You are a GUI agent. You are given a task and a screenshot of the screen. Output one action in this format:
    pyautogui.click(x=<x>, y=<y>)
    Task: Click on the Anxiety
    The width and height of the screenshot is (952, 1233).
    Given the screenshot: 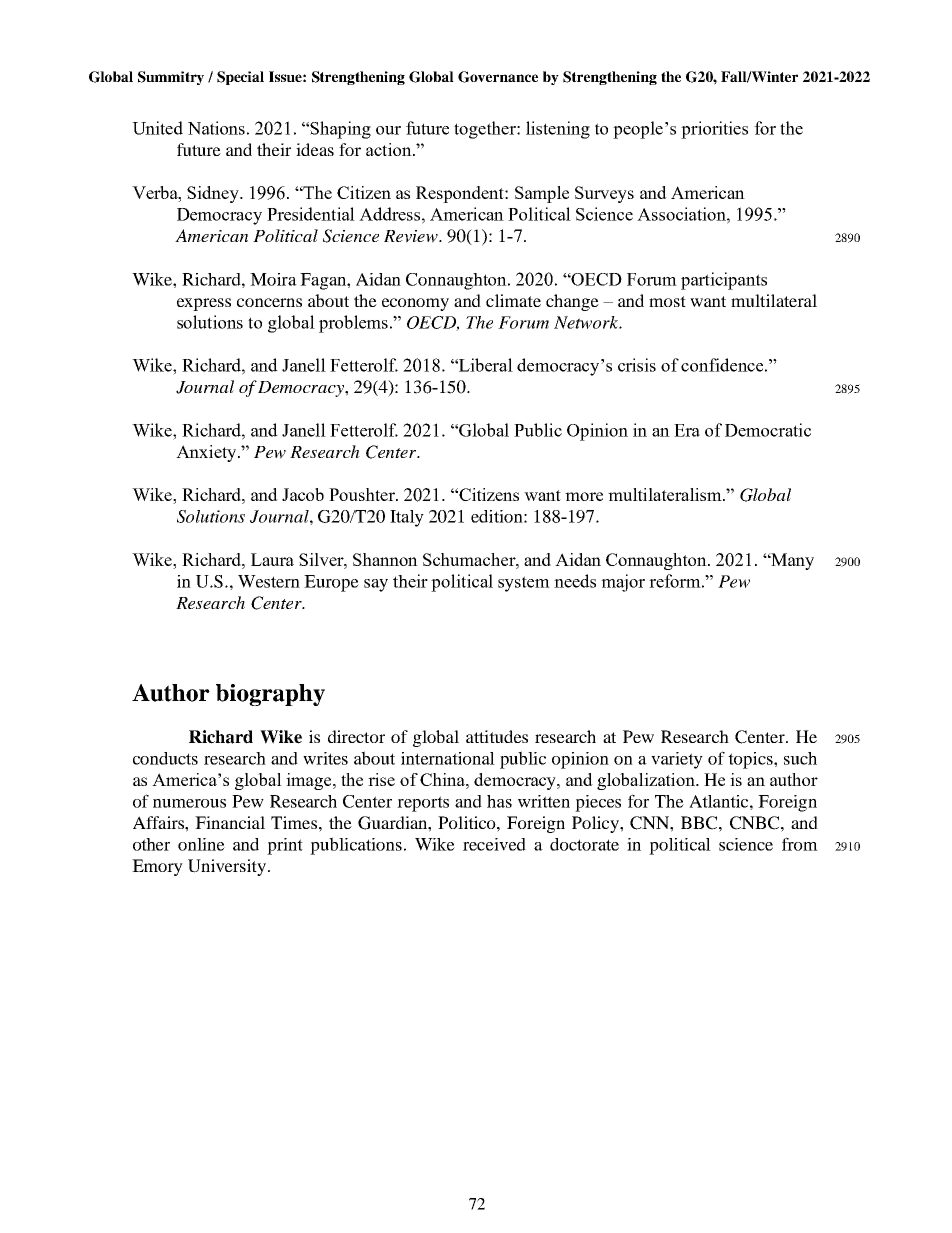 What is the action you would take?
    pyautogui.click(x=207, y=453)
